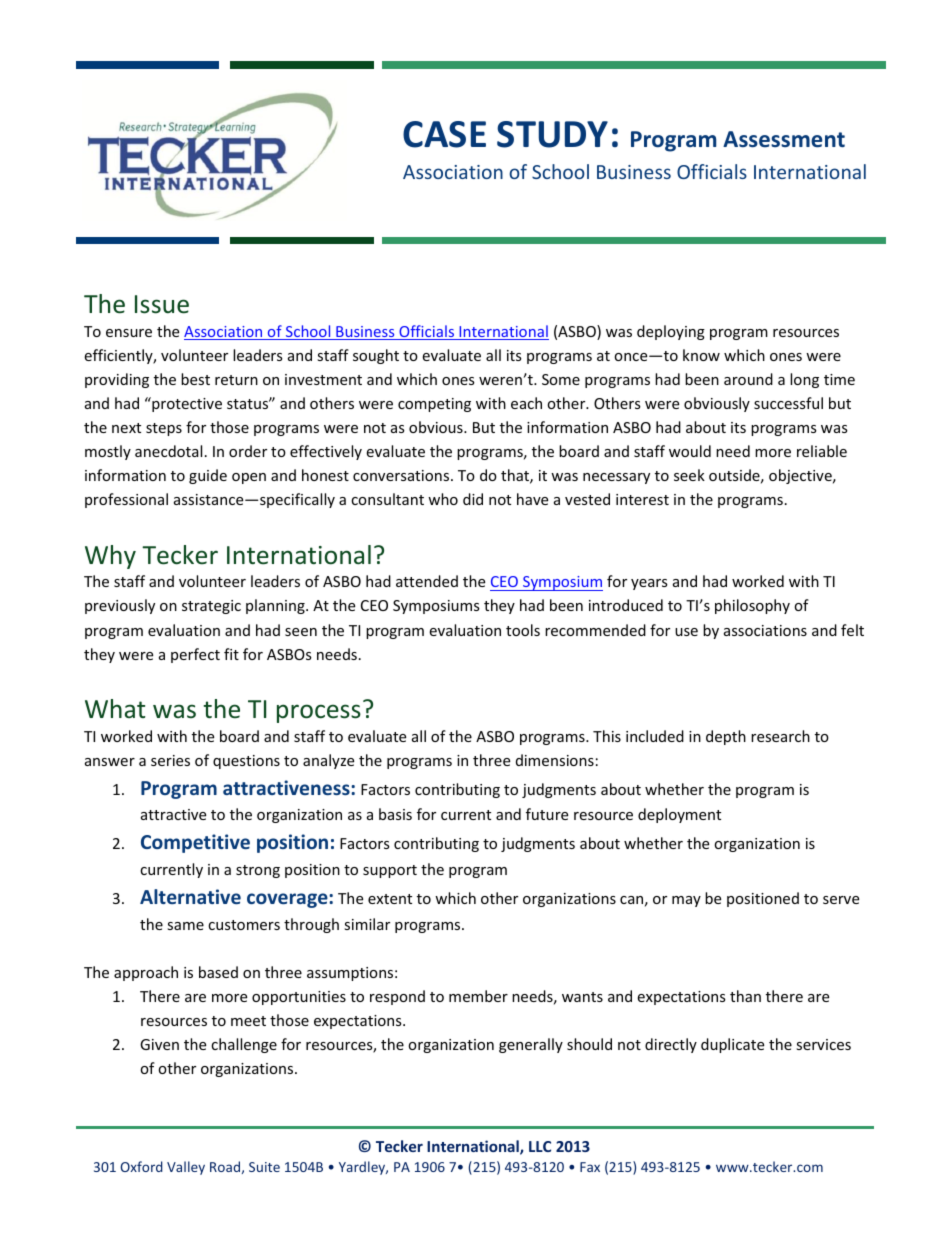  I want to click on know, so click(701, 355).
